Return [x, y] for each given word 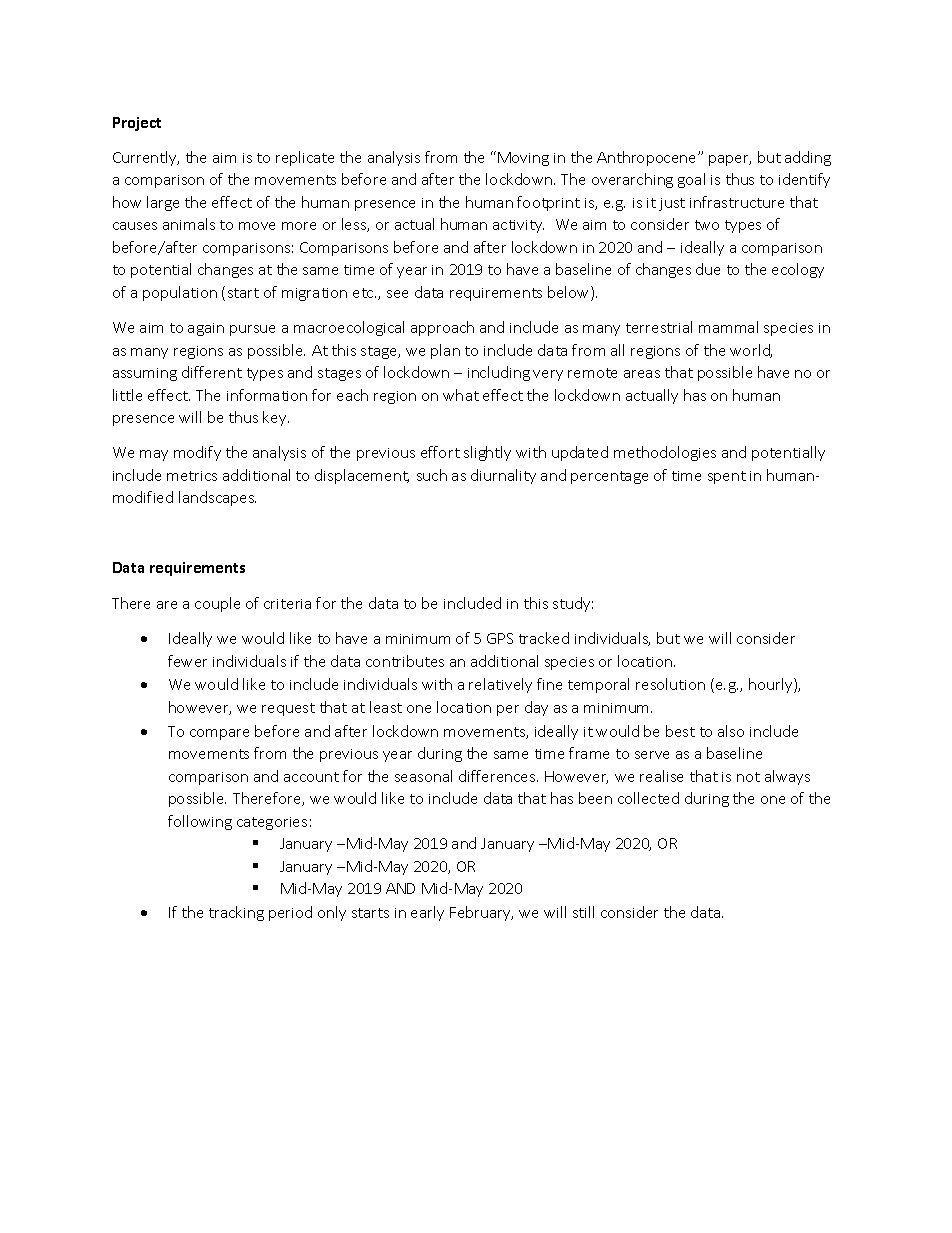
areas [642, 374]
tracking [236, 913]
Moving [523, 159]
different [212, 372]
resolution [670, 684]
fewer [187, 661]
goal [691, 180]
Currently [146, 158]
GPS [500, 638]
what [461, 395]
